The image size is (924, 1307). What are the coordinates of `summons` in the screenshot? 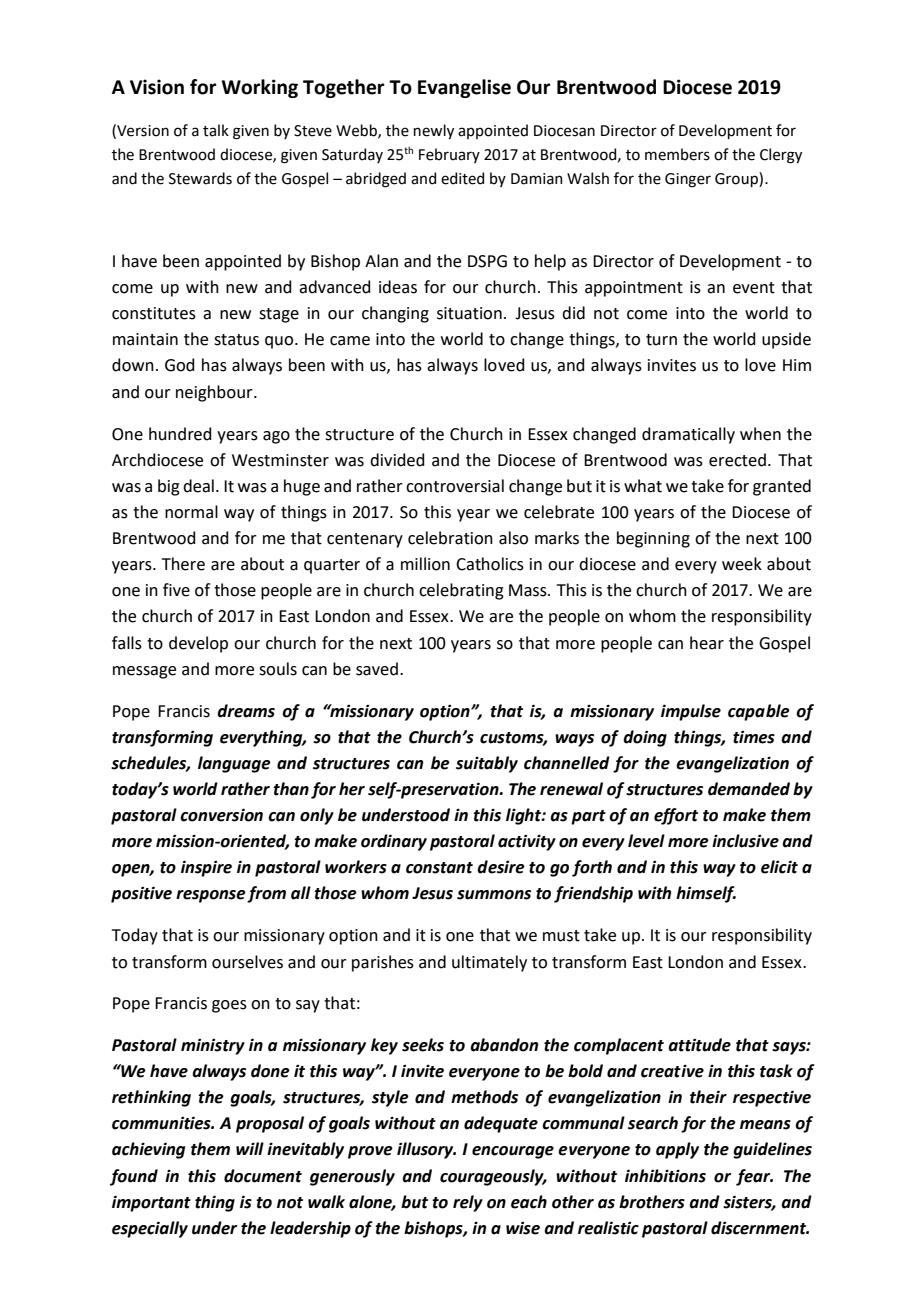 It's located at (494, 895).
